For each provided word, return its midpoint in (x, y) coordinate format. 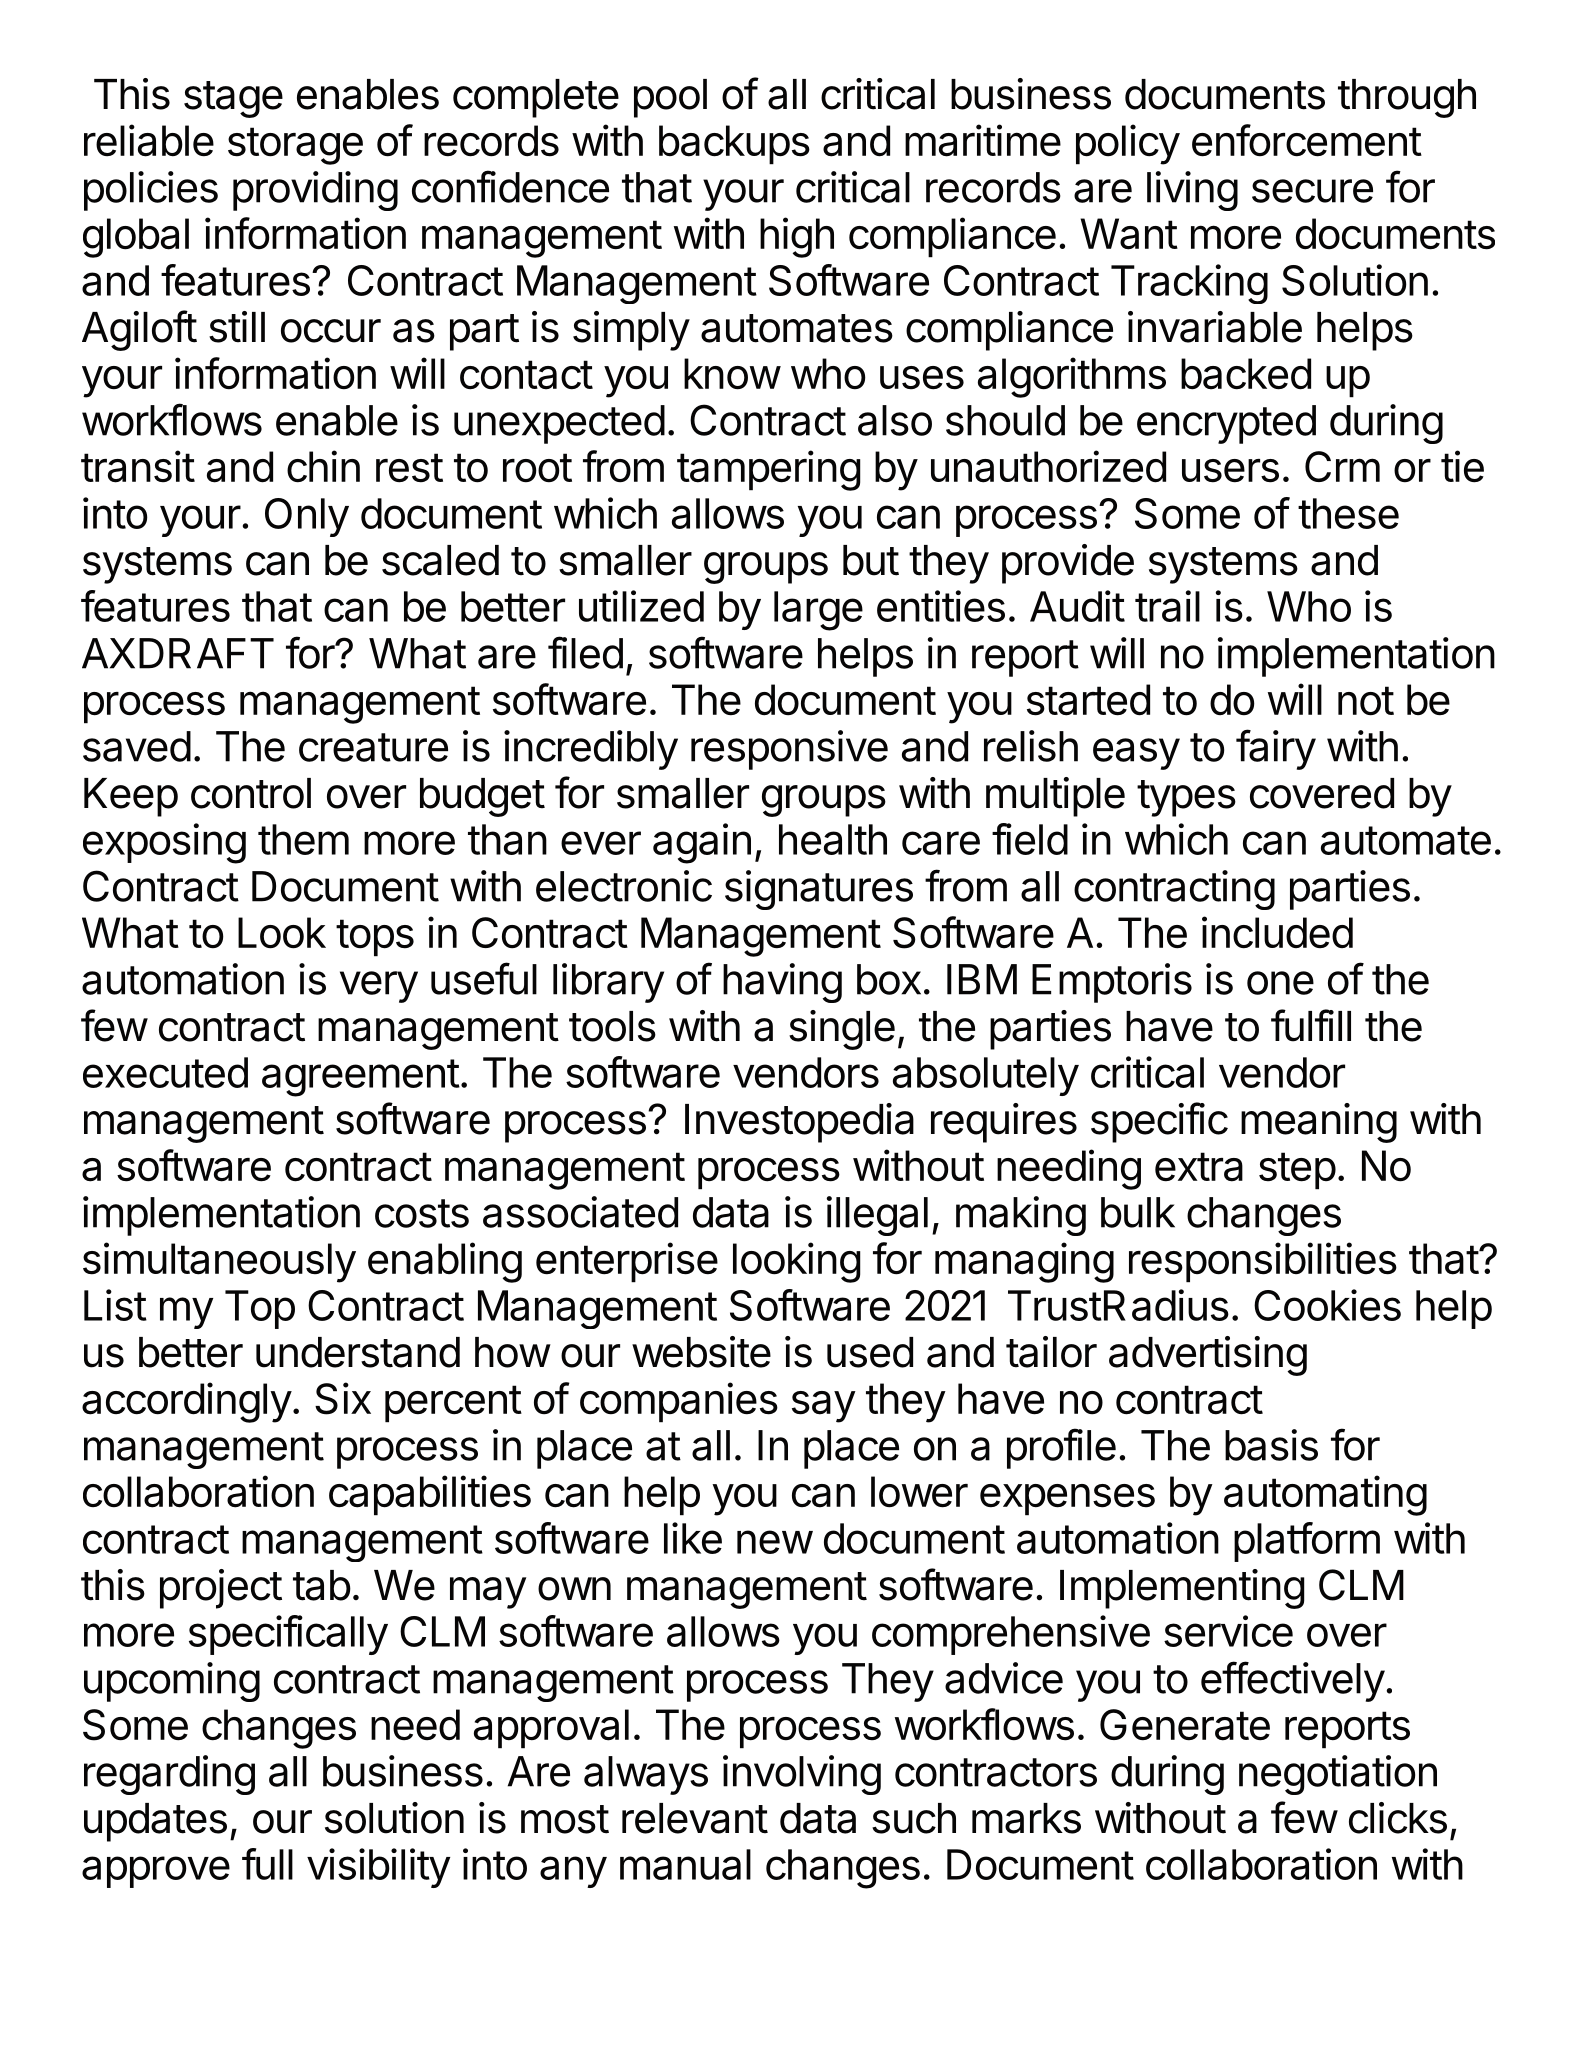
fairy (1276, 749)
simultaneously (219, 1262)
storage (295, 146)
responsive (789, 750)
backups (734, 145)
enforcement (1307, 140)
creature (373, 747)
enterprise (627, 1262)
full (267, 1864)
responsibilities (1263, 1262)
